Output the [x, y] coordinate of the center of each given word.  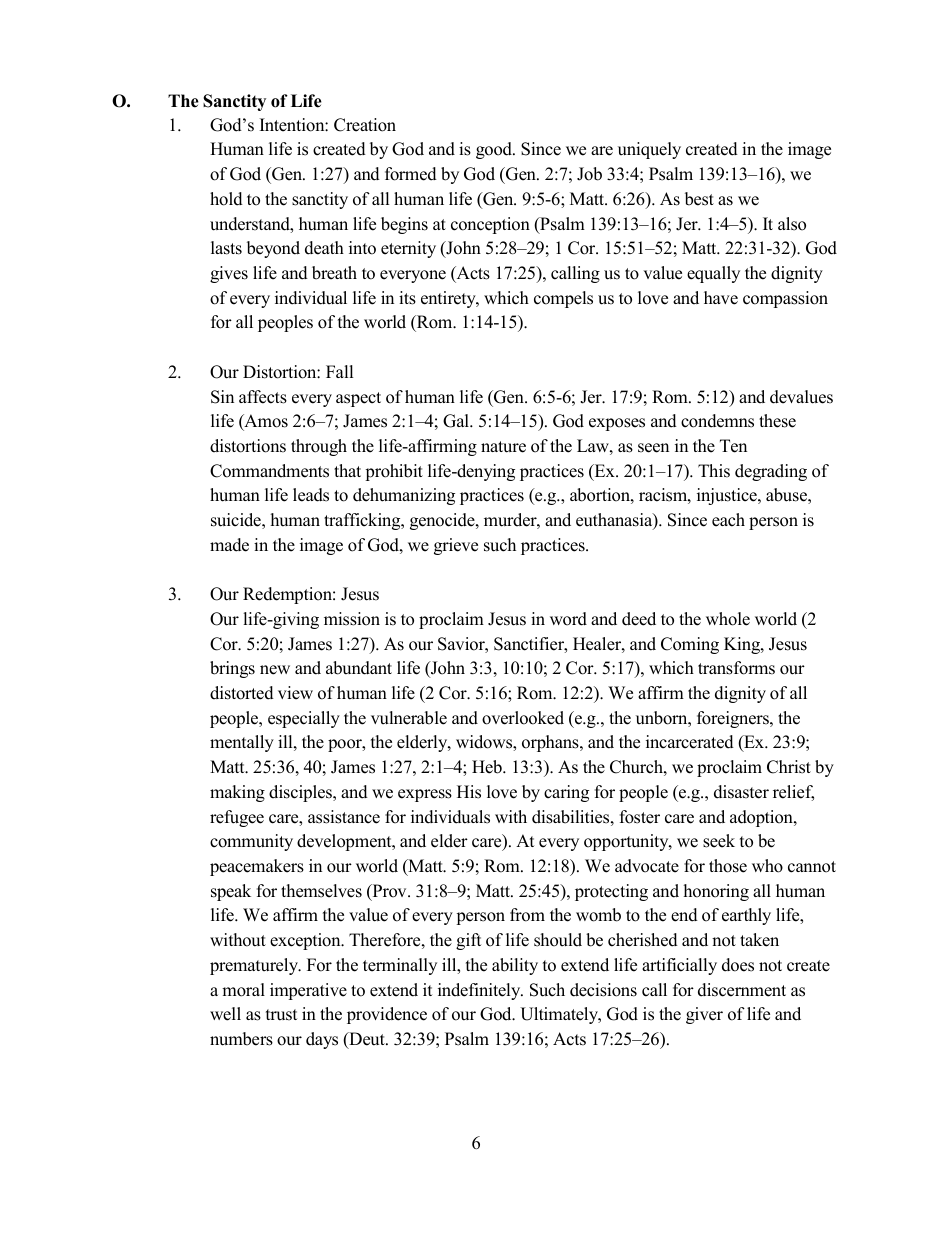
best [699, 199]
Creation [365, 125]
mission [352, 619]
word [568, 619]
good [495, 150]
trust [281, 1015]
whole [728, 619]
